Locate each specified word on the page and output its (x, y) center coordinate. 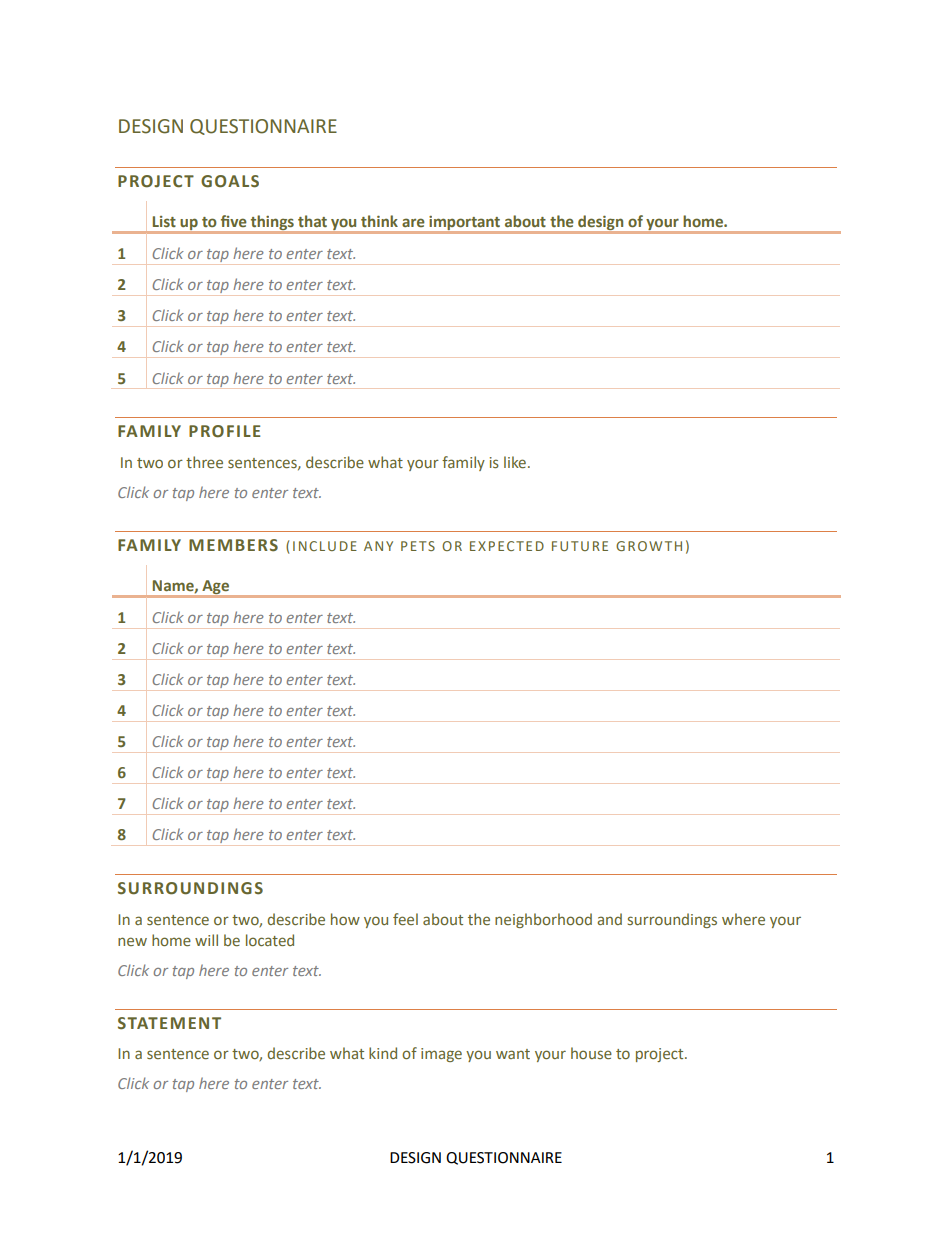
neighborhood (543, 920)
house (591, 1053)
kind (383, 1053)
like (516, 462)
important (465, 223)
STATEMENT (169, 1023)
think (379, 221)
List (164, 221)
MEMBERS (233, 545)
